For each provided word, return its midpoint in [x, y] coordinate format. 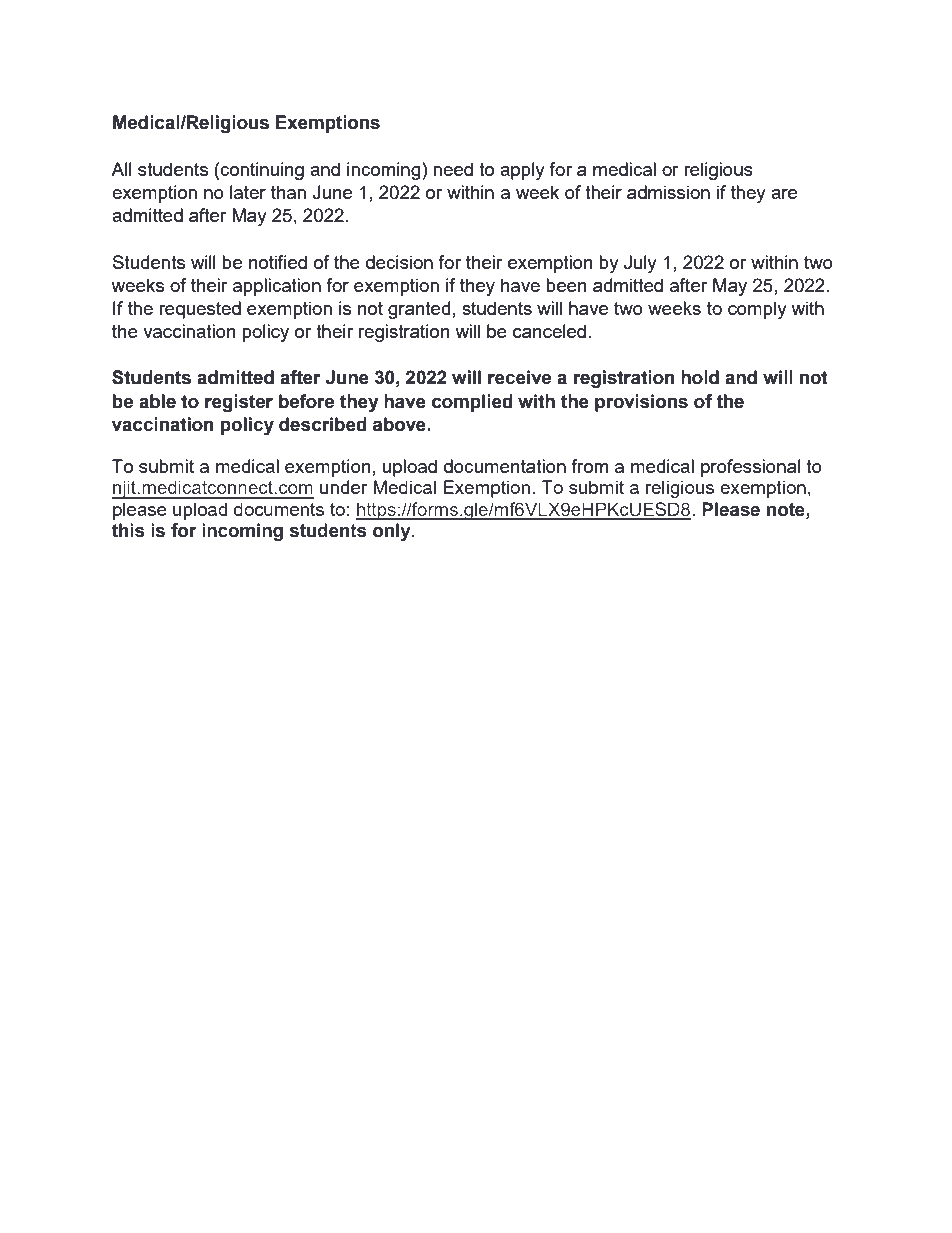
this [128, 530]
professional [751, 468]
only [393, 532]
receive [519, 377]
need [453, 169]
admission [668, 192]
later [248, 192]
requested [200, 310]
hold [700, 377]
